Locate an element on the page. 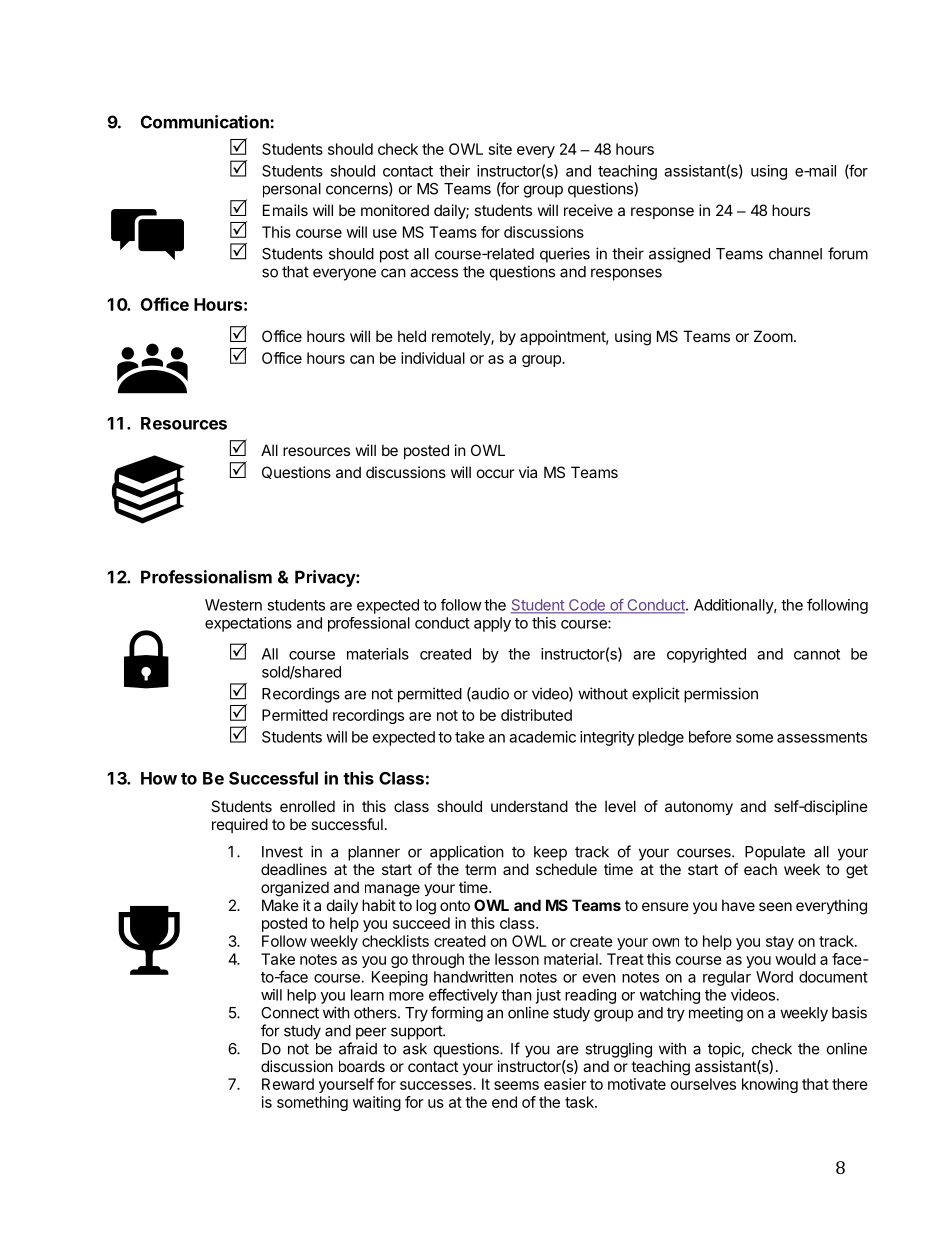  Reward is located at coordinates (288, 1084).
